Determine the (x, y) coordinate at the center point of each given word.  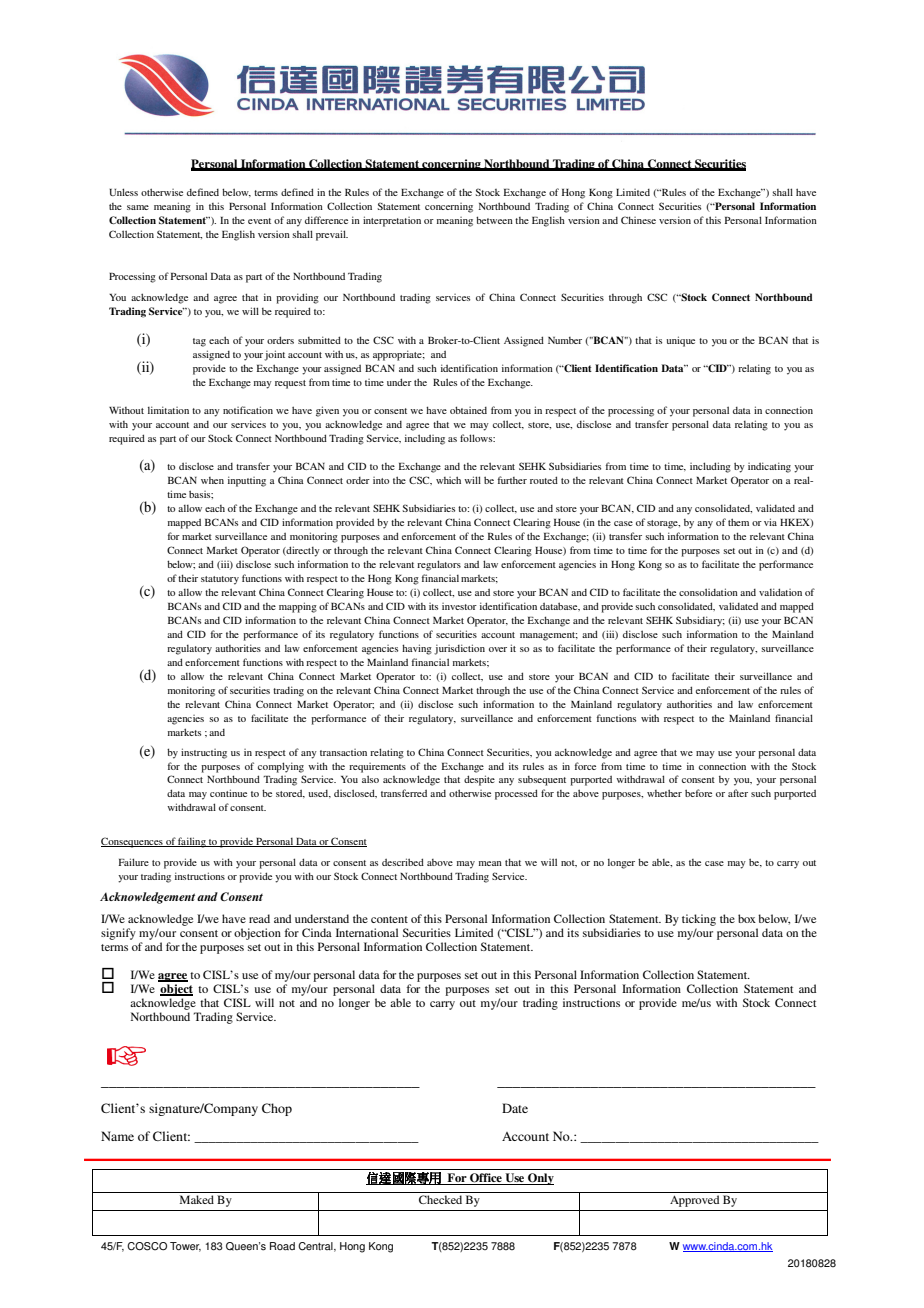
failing (192, 842)
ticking (699, 920)
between (494, 220)
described (403, 862)
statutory (220, 580)
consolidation (708, 592)
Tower (185, 1247)
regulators (439, 565)
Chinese (638, 220)
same (138, 207)
